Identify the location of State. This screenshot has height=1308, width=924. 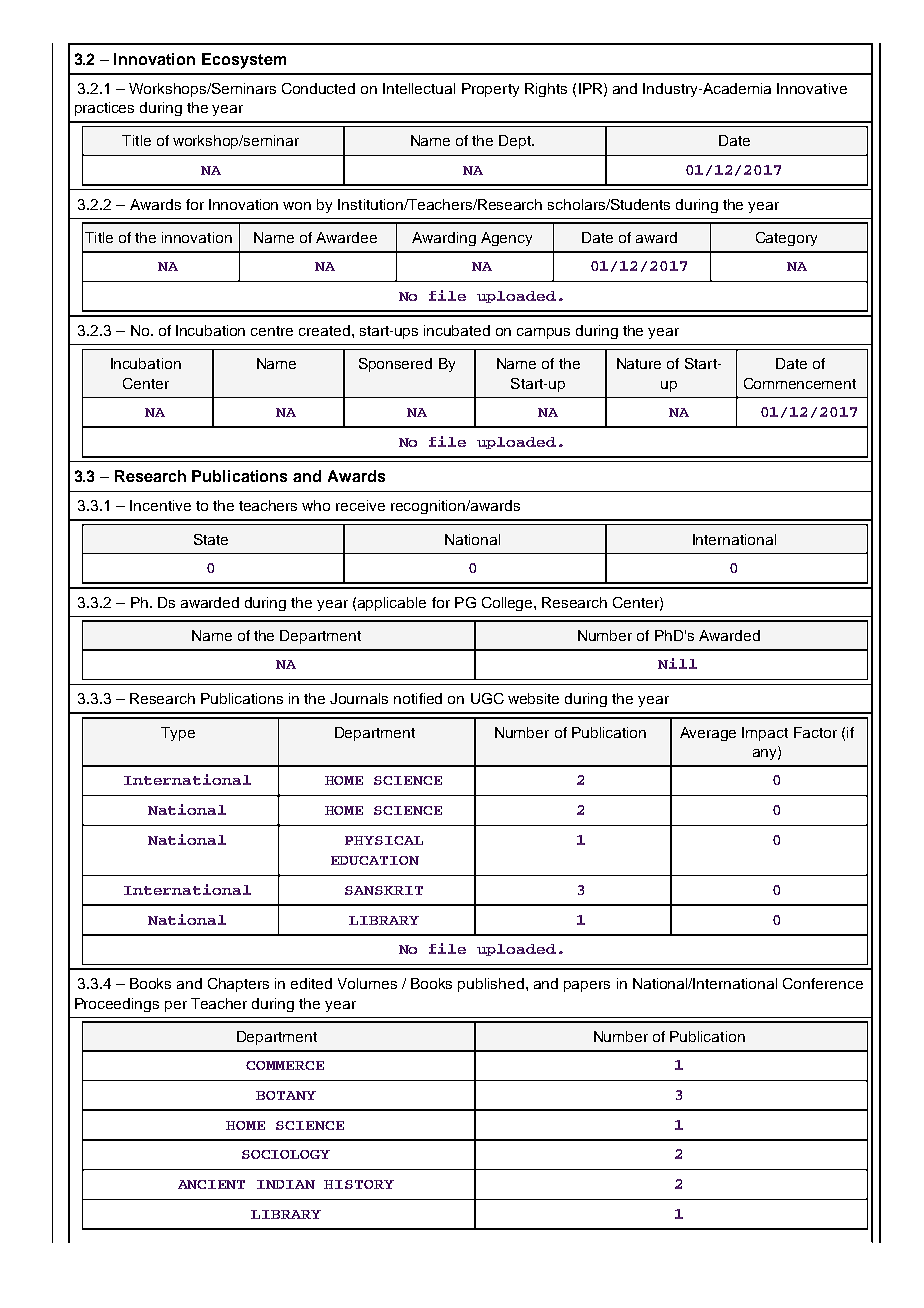
(211, 539).
